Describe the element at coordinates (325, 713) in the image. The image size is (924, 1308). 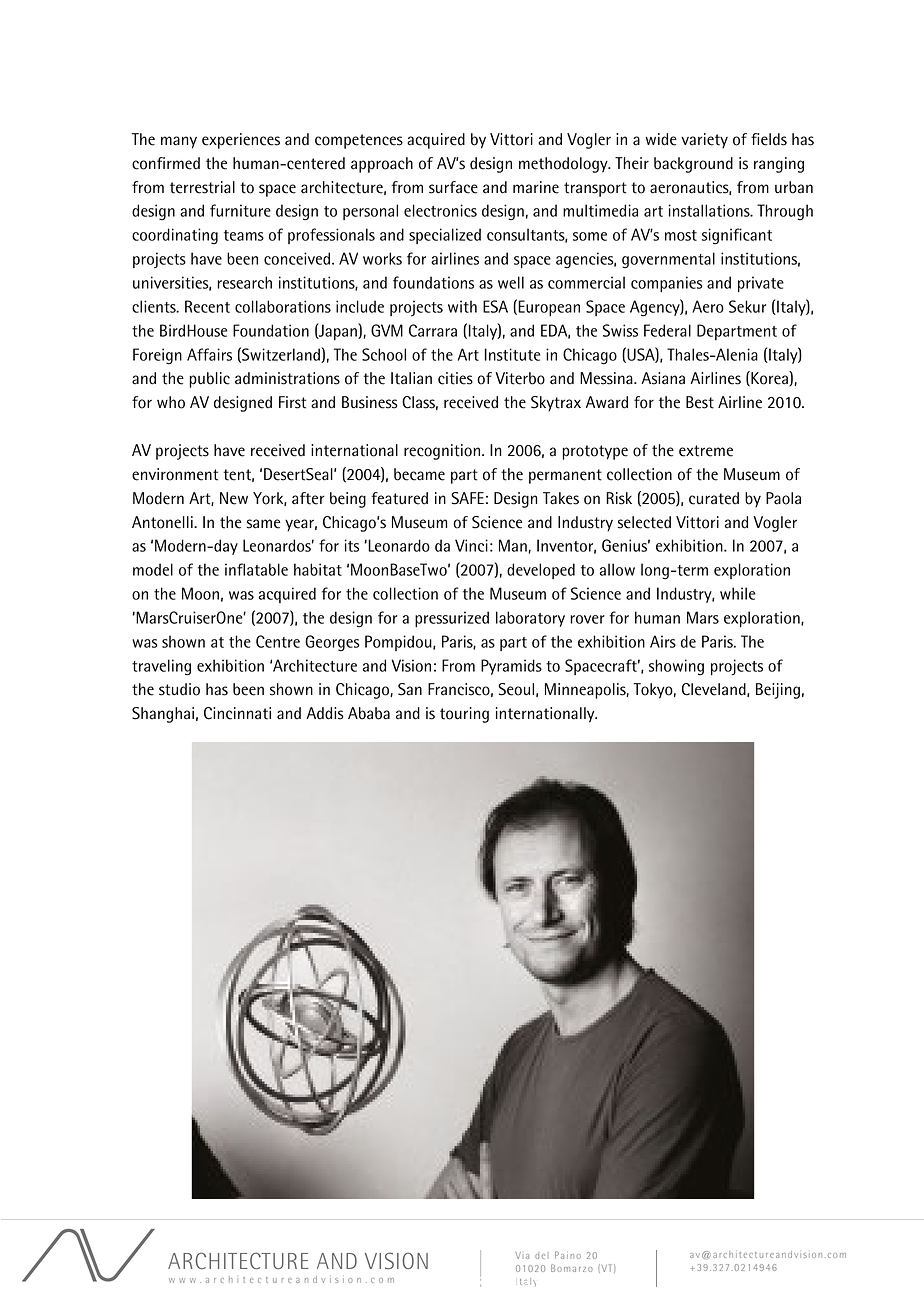
I see `Addis` at that location.
